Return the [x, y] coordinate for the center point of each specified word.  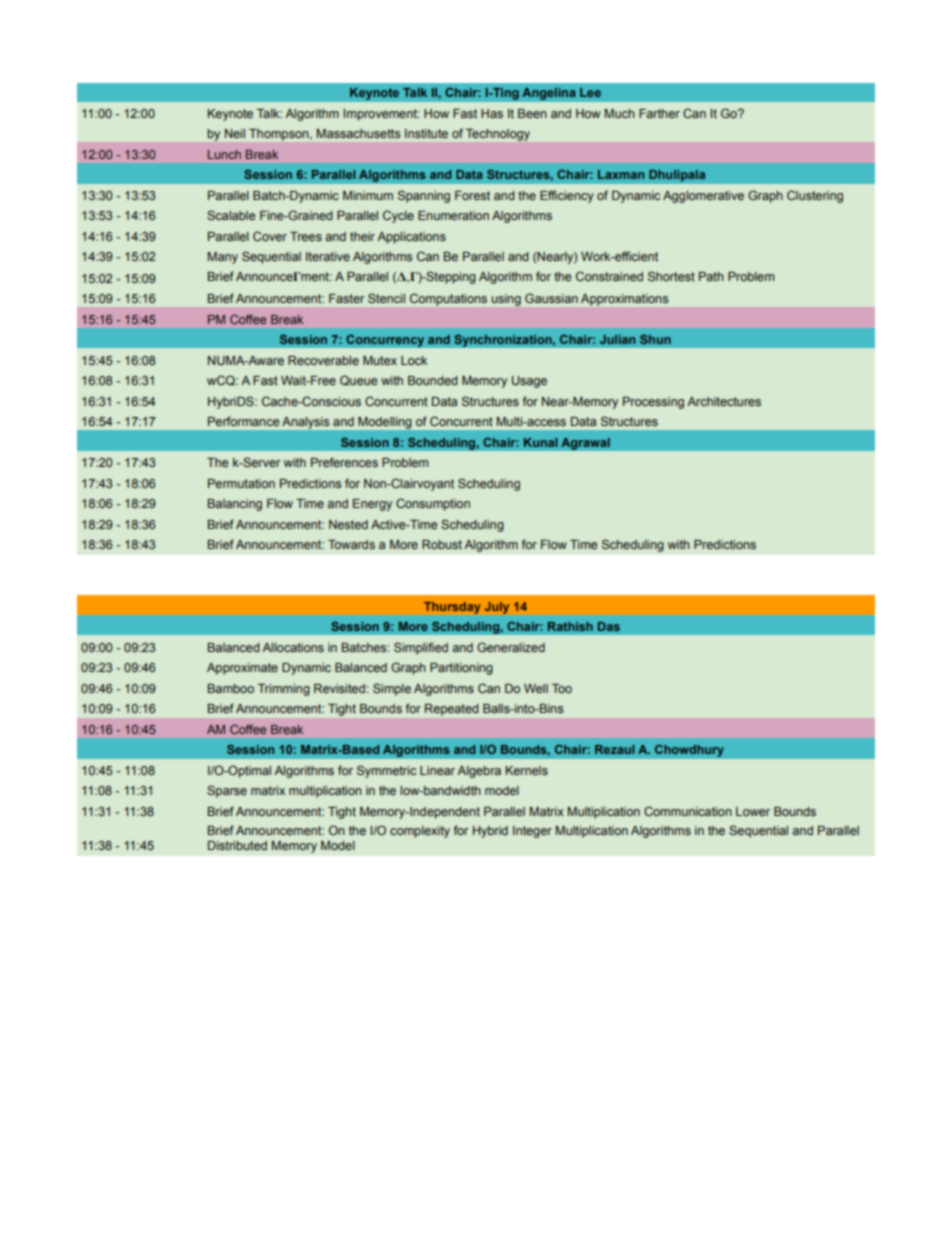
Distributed [237, 845]
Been [532, 113]
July [497, 608]
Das [609, 626]
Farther [659, 113]
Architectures [724, 401]
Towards [351, 544]
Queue [359, 380]
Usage [529, 382]
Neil [235, 133]
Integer [532, 832]
